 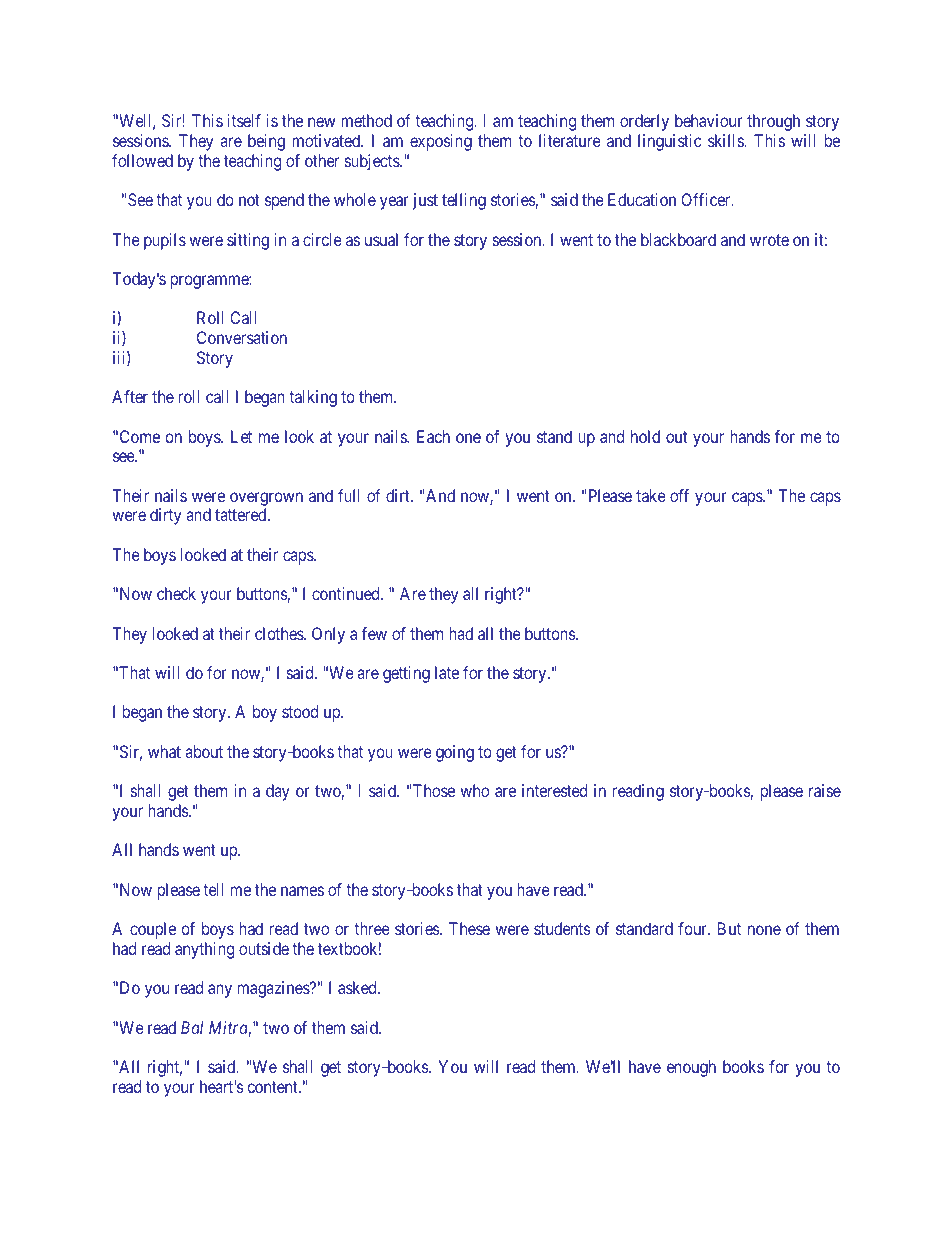 I want to click on itself, so click(x=244, y=120).
